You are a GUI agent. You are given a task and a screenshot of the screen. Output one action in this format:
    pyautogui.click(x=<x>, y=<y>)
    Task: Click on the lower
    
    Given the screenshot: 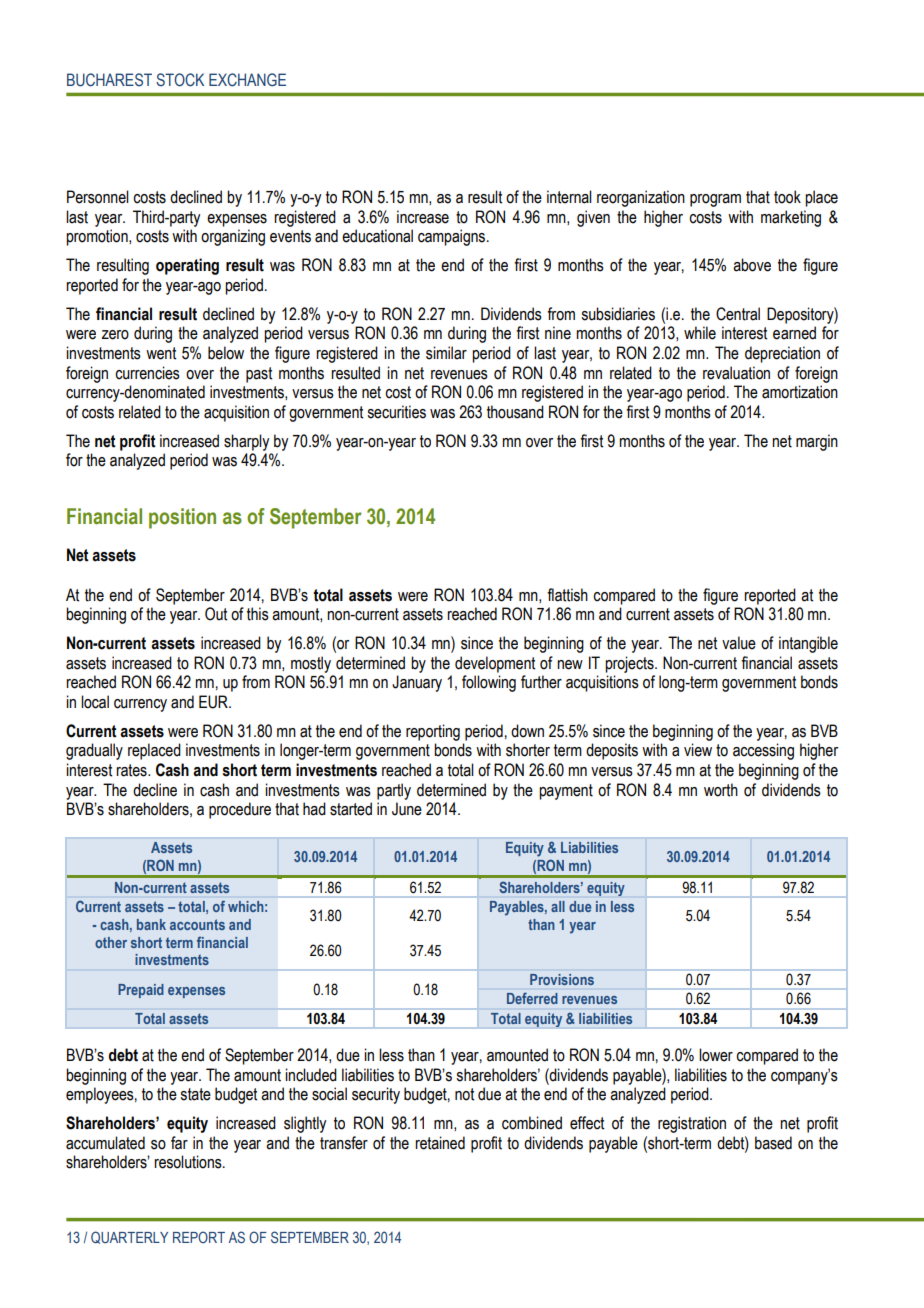 What is the action you would take?
    pyautogui.click(x=716, y=1055)
